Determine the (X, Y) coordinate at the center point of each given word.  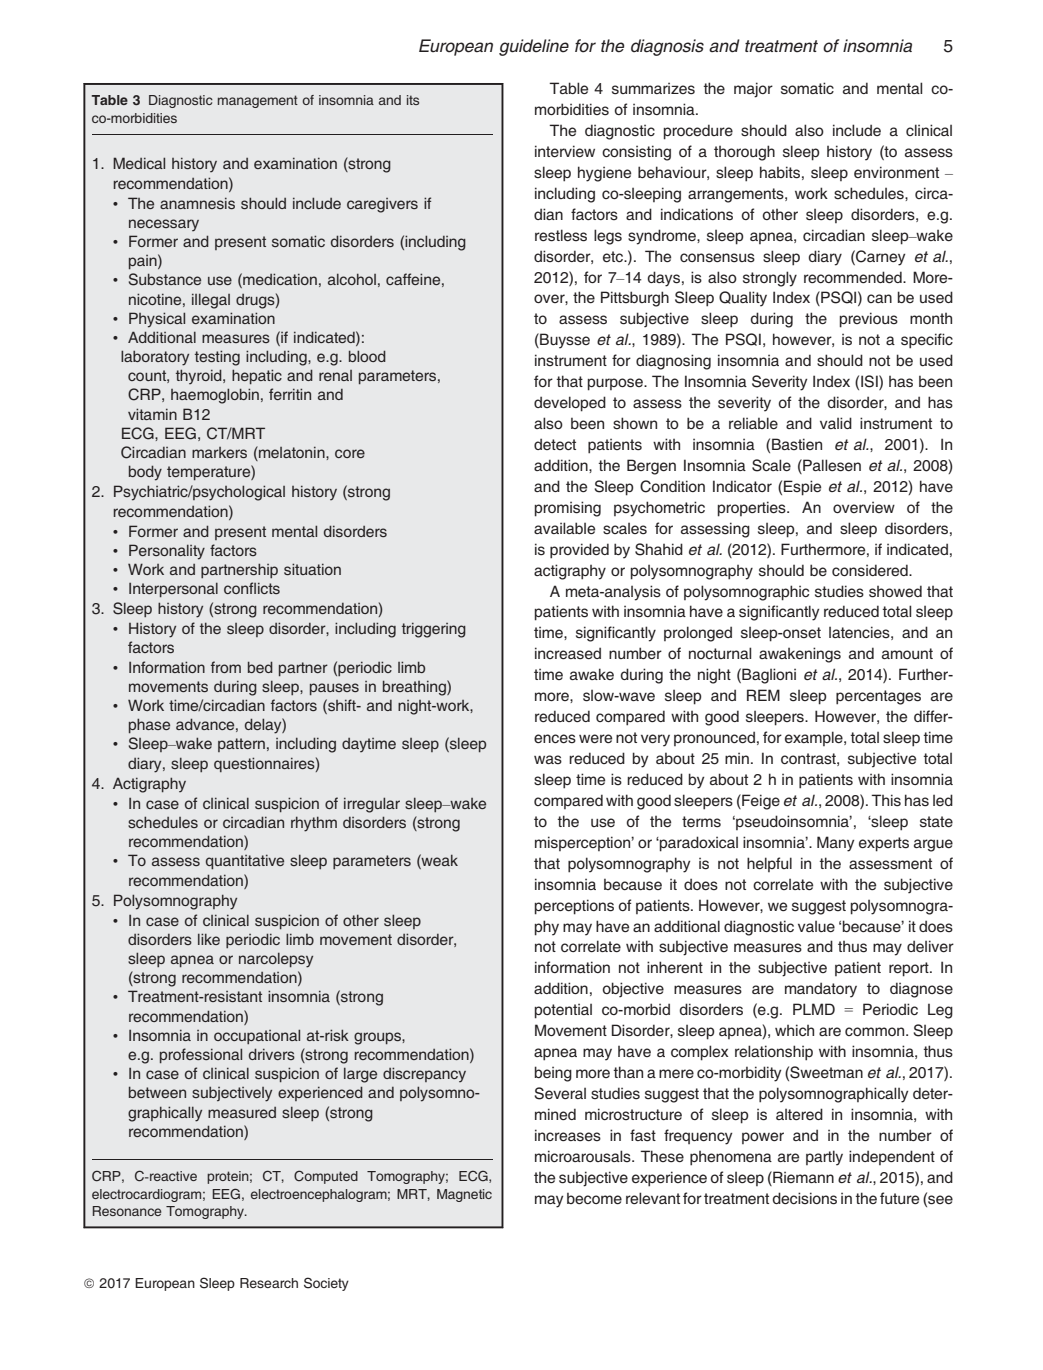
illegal (211, 301)
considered (871, 570)
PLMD (814, 1009)
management (258, 101)
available (564, 528)
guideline (534, 47)
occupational (257, 1036)
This (886, 800)
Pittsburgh (635, 299)
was (548, 759)
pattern (241, 745)
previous (869, 320)
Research (269, 1283)
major (753, 90)
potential (563, 1011)
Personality (167, 552)
